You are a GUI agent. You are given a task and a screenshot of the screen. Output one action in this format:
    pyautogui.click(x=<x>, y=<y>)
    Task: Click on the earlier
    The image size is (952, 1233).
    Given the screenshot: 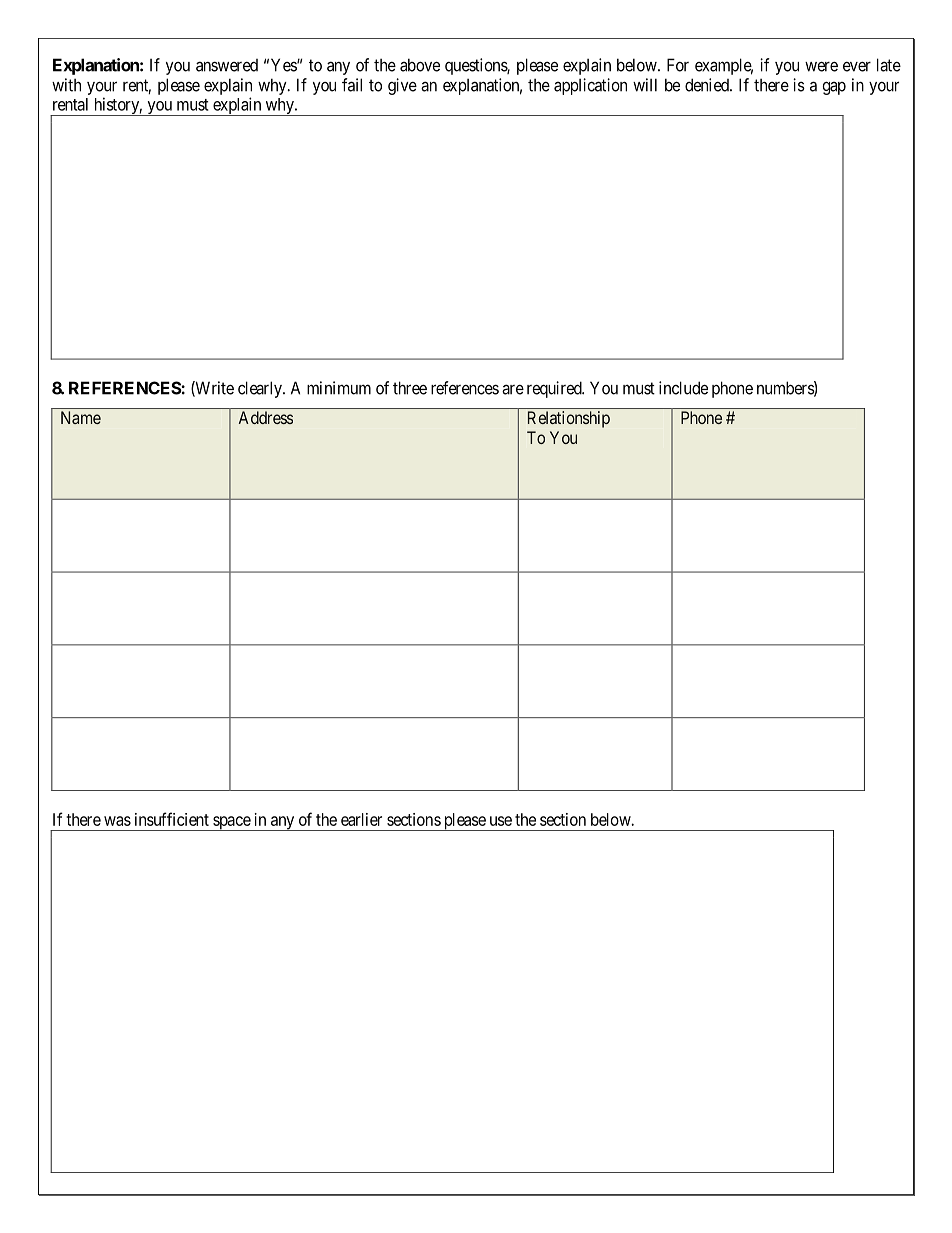 What is the action you would take?
    pyautogui.click(x=361, y=819)
